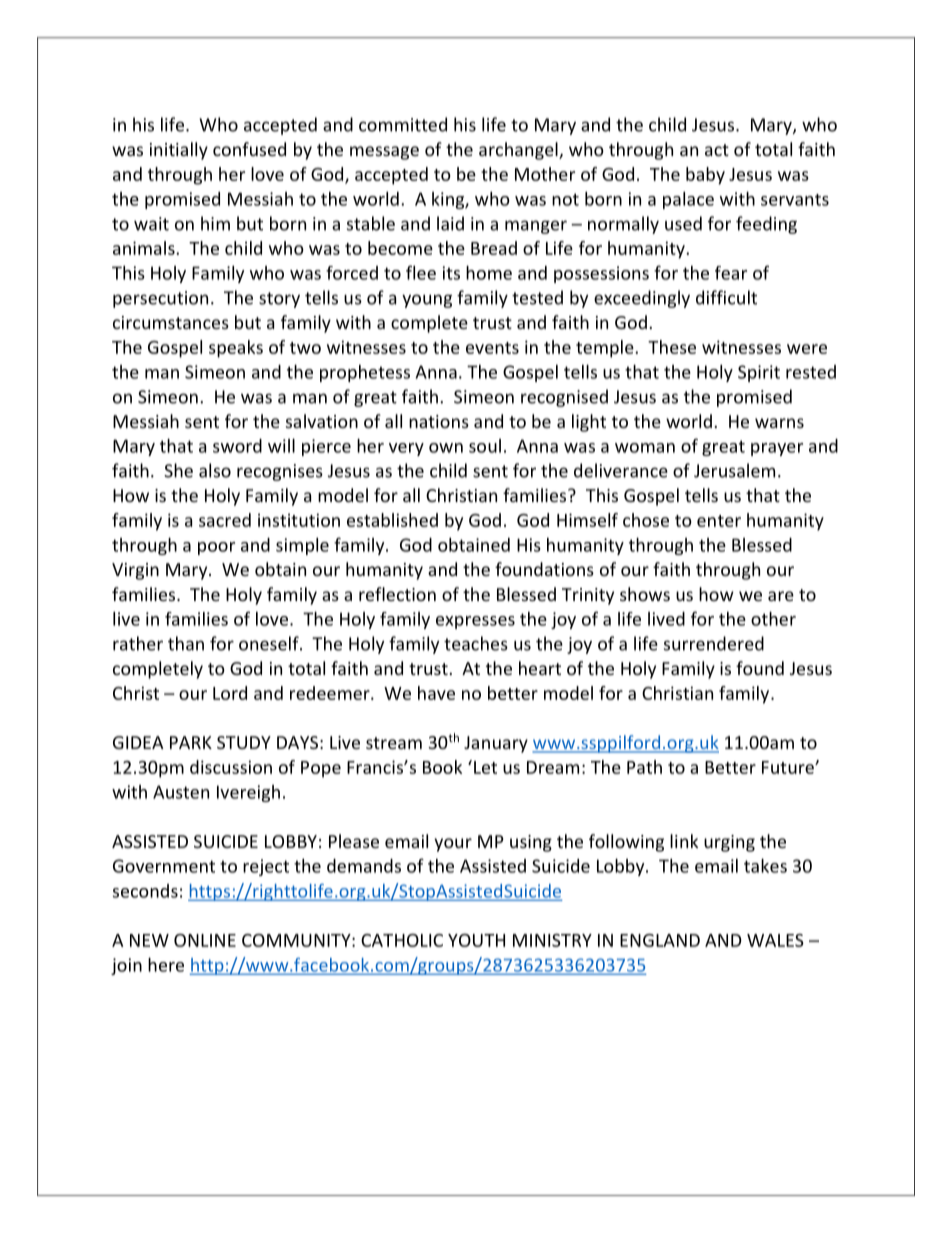 The width and height of the screenshot is (952, 1233). Describe the element at coordinates (734, 470) in the screenshot. I see `Jerusalem` at that location.
